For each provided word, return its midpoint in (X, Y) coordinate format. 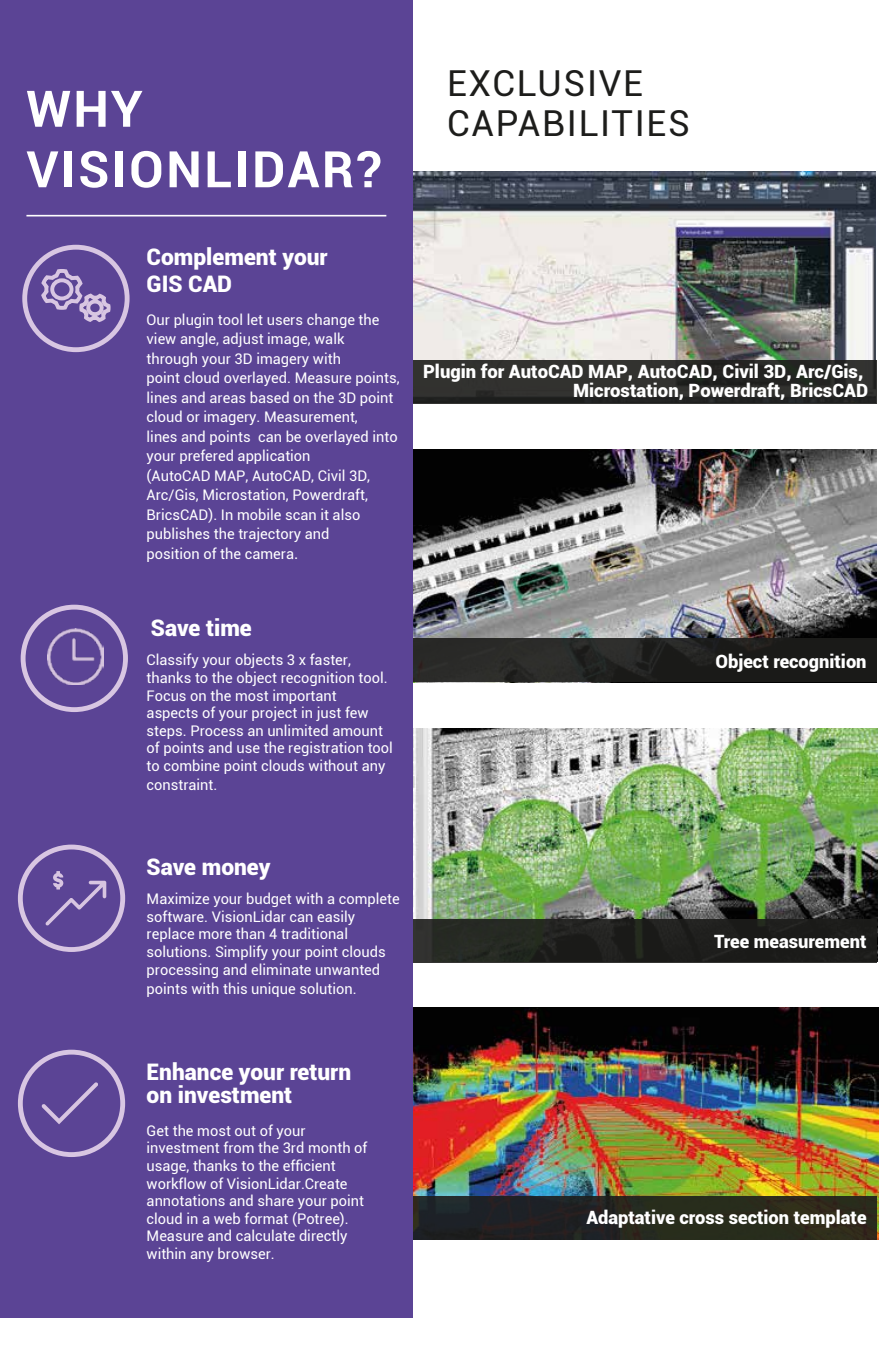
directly (323, 1236)
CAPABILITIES (568, 123)
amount (358, 731)
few (356, 712)
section (759, 1216)
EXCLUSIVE (546, 83)
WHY (84, 109)
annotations (186, 1200)
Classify (172, 660)
